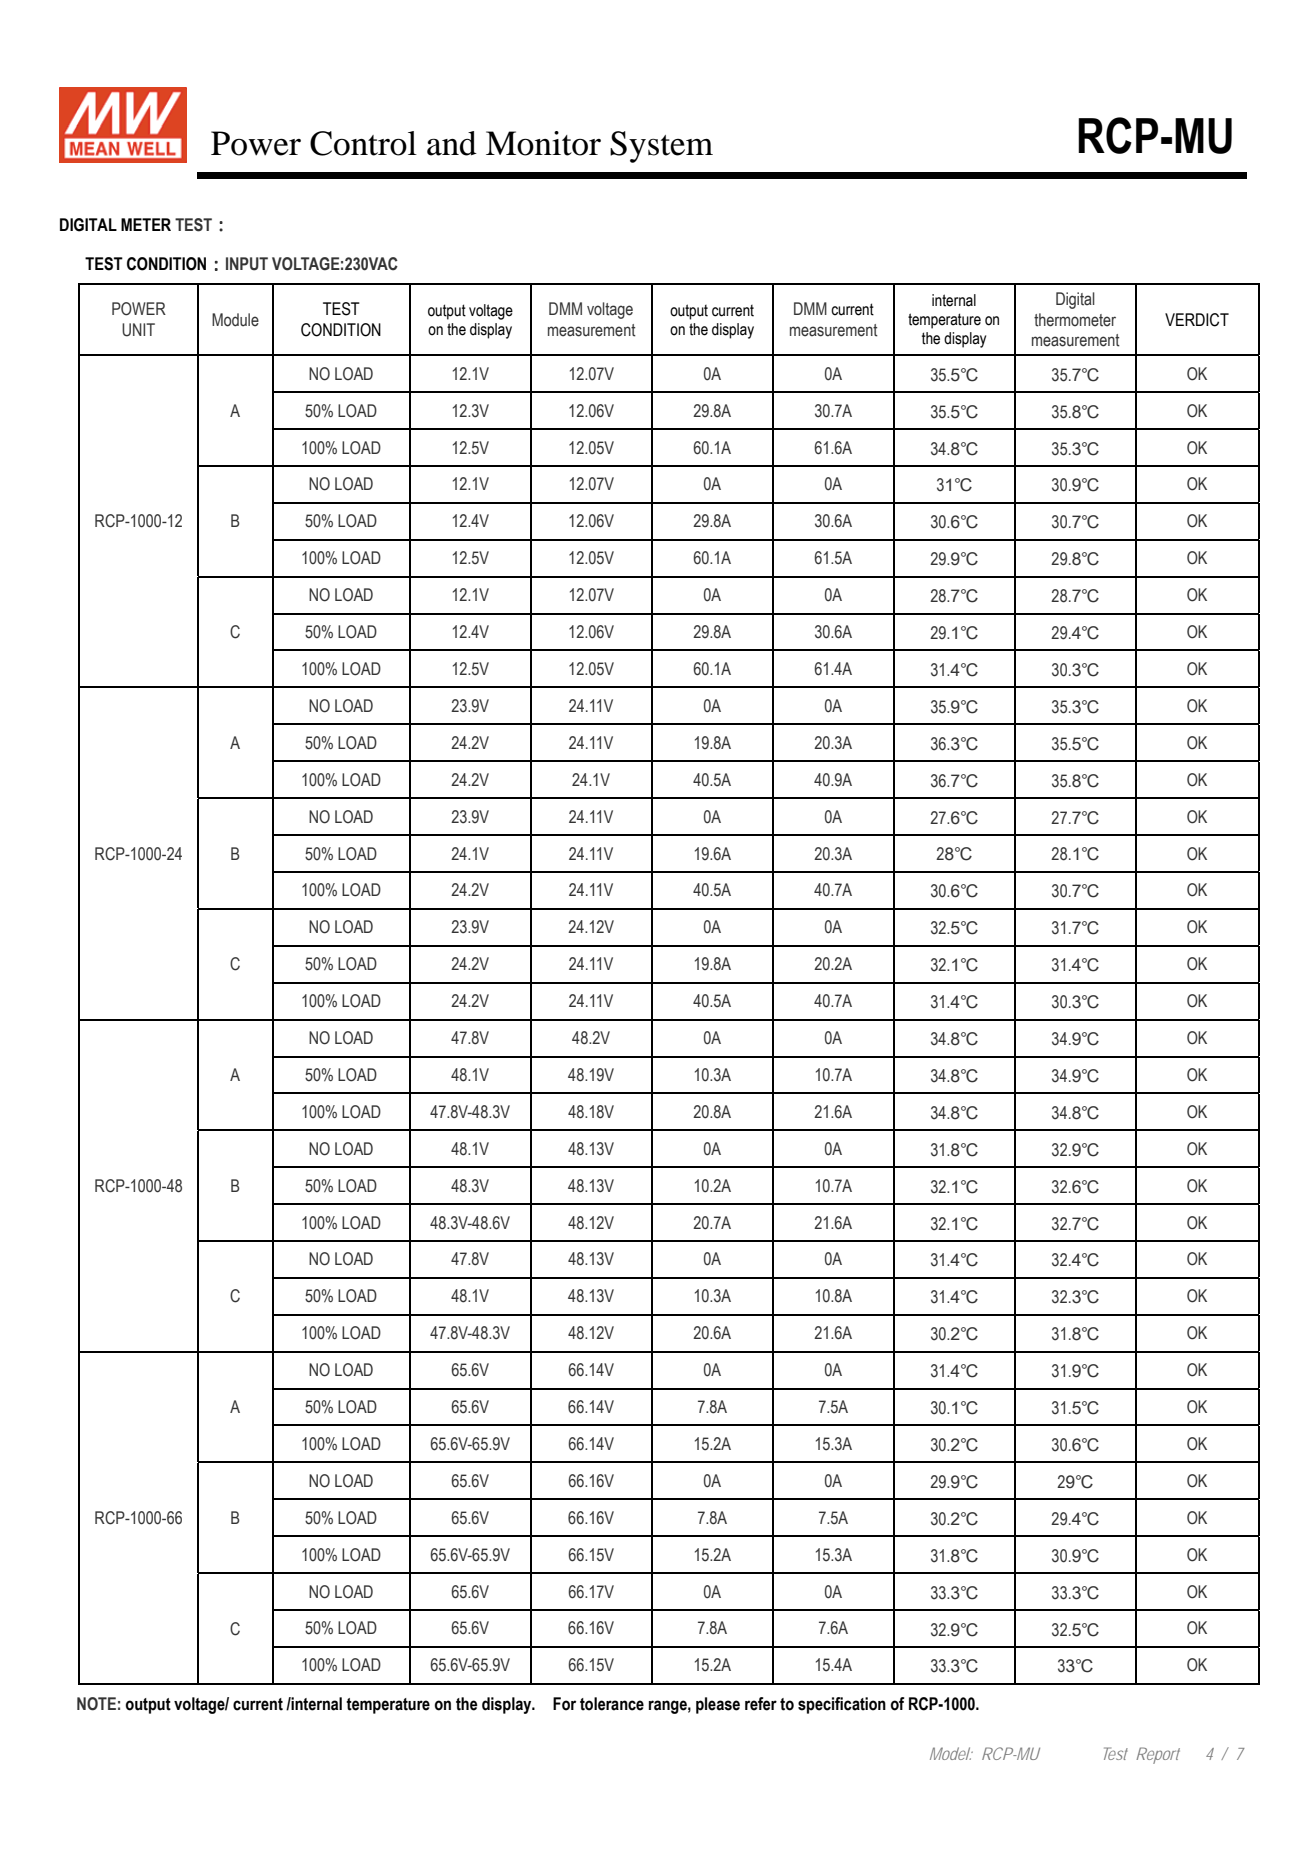 The image size is (1309, 1852). Describe the element at coordinates (612, 1704) in the image. I see `tolerance` at that location.
